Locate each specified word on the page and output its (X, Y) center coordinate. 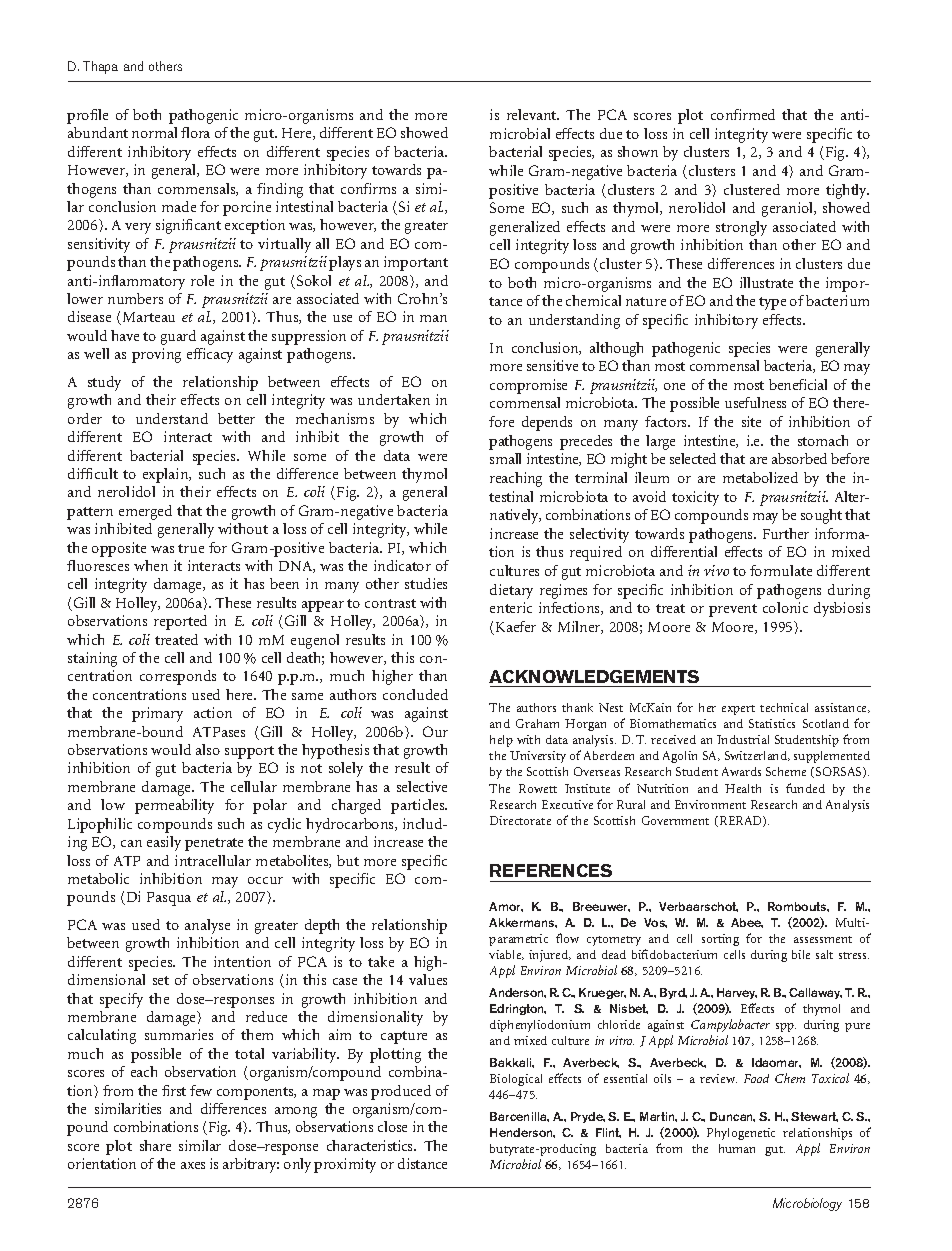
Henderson (522, 1133)
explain (167, 475)
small (505, 458)
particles (419, 806)
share (155, 1145)
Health (743, 788)
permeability (174, 806)
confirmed (743, 114)
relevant (533, 114)
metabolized (760, 477)
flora (195, 132)
